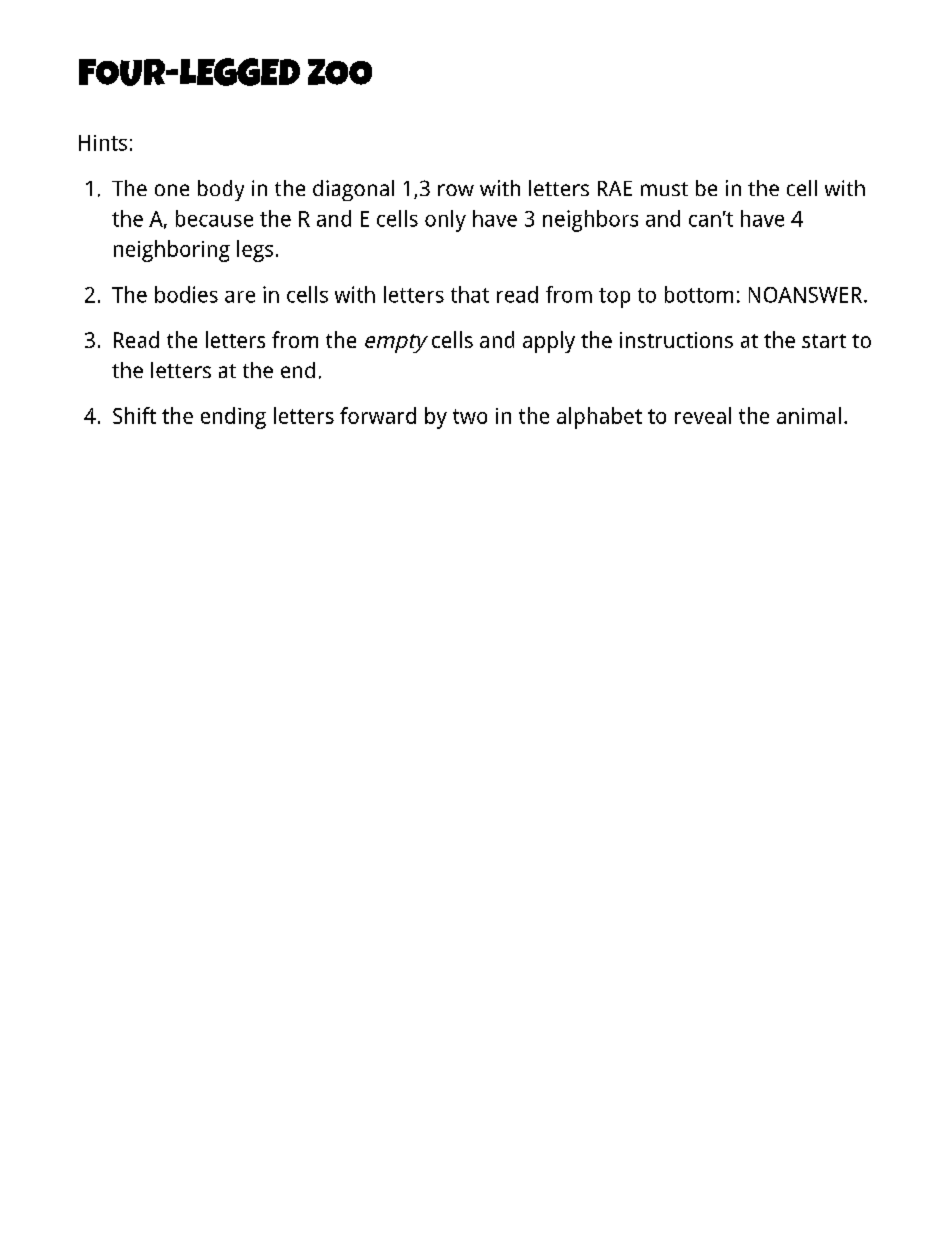 Image resolution: width=952 pixels, height=1233 pixels. Describe the element at coordinates (340, 72) in the page. I see `ZOO` at that location.
